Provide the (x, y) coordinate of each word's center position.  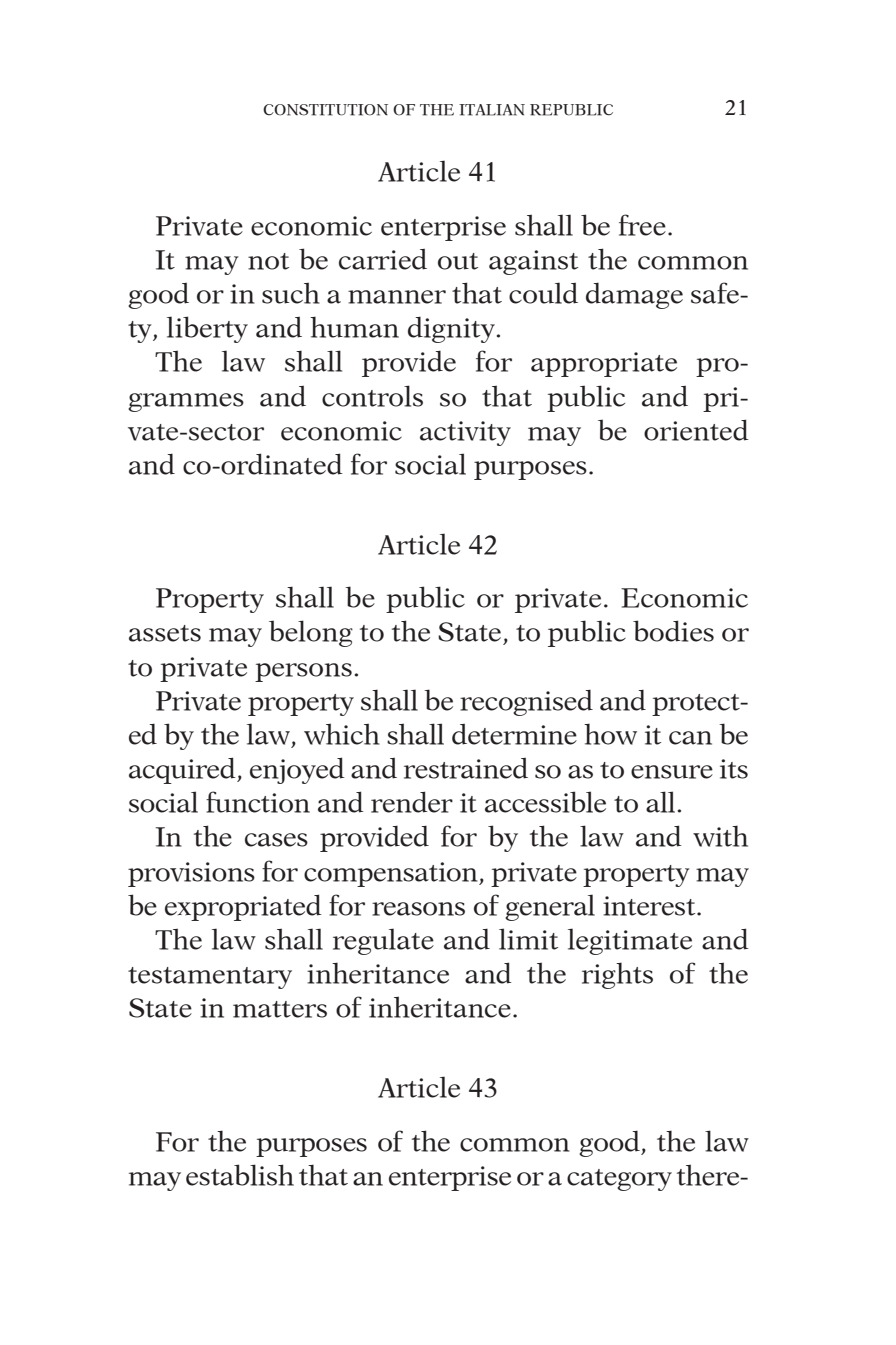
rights (617, 975)
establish (240, 1175)
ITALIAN (492, 110)
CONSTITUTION (325, 110)
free (642, 225)
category (619, 1180)
